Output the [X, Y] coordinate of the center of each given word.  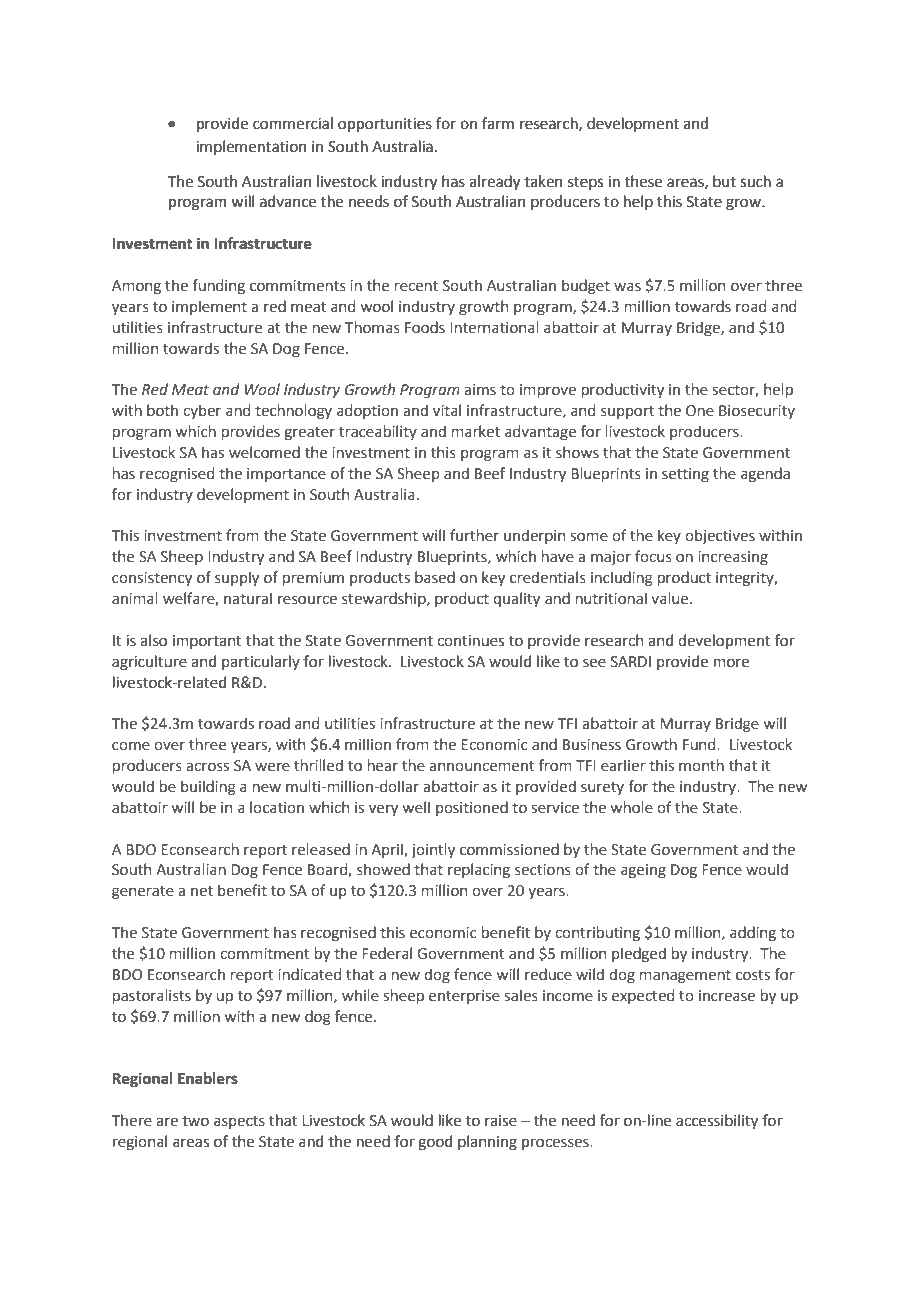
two [195, 1121]
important [207, 642]
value [671, 598]
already [494, 183]
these [643, 181]
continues [470, 641]
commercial [293, 123]
